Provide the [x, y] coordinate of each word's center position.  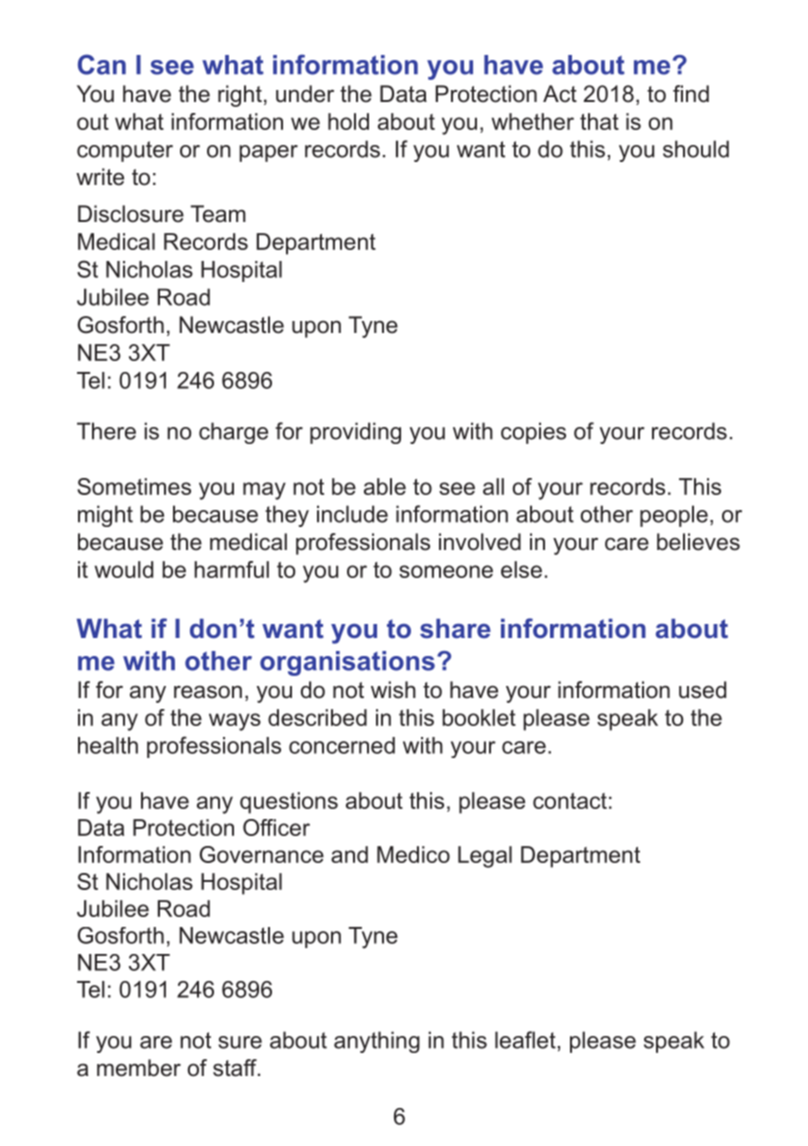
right [240, 96]
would [124, 569]
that [599, 121]
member [139, 1068]
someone [446, 571]
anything [377, 1042]
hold [348, 121]
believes [698, 542]
